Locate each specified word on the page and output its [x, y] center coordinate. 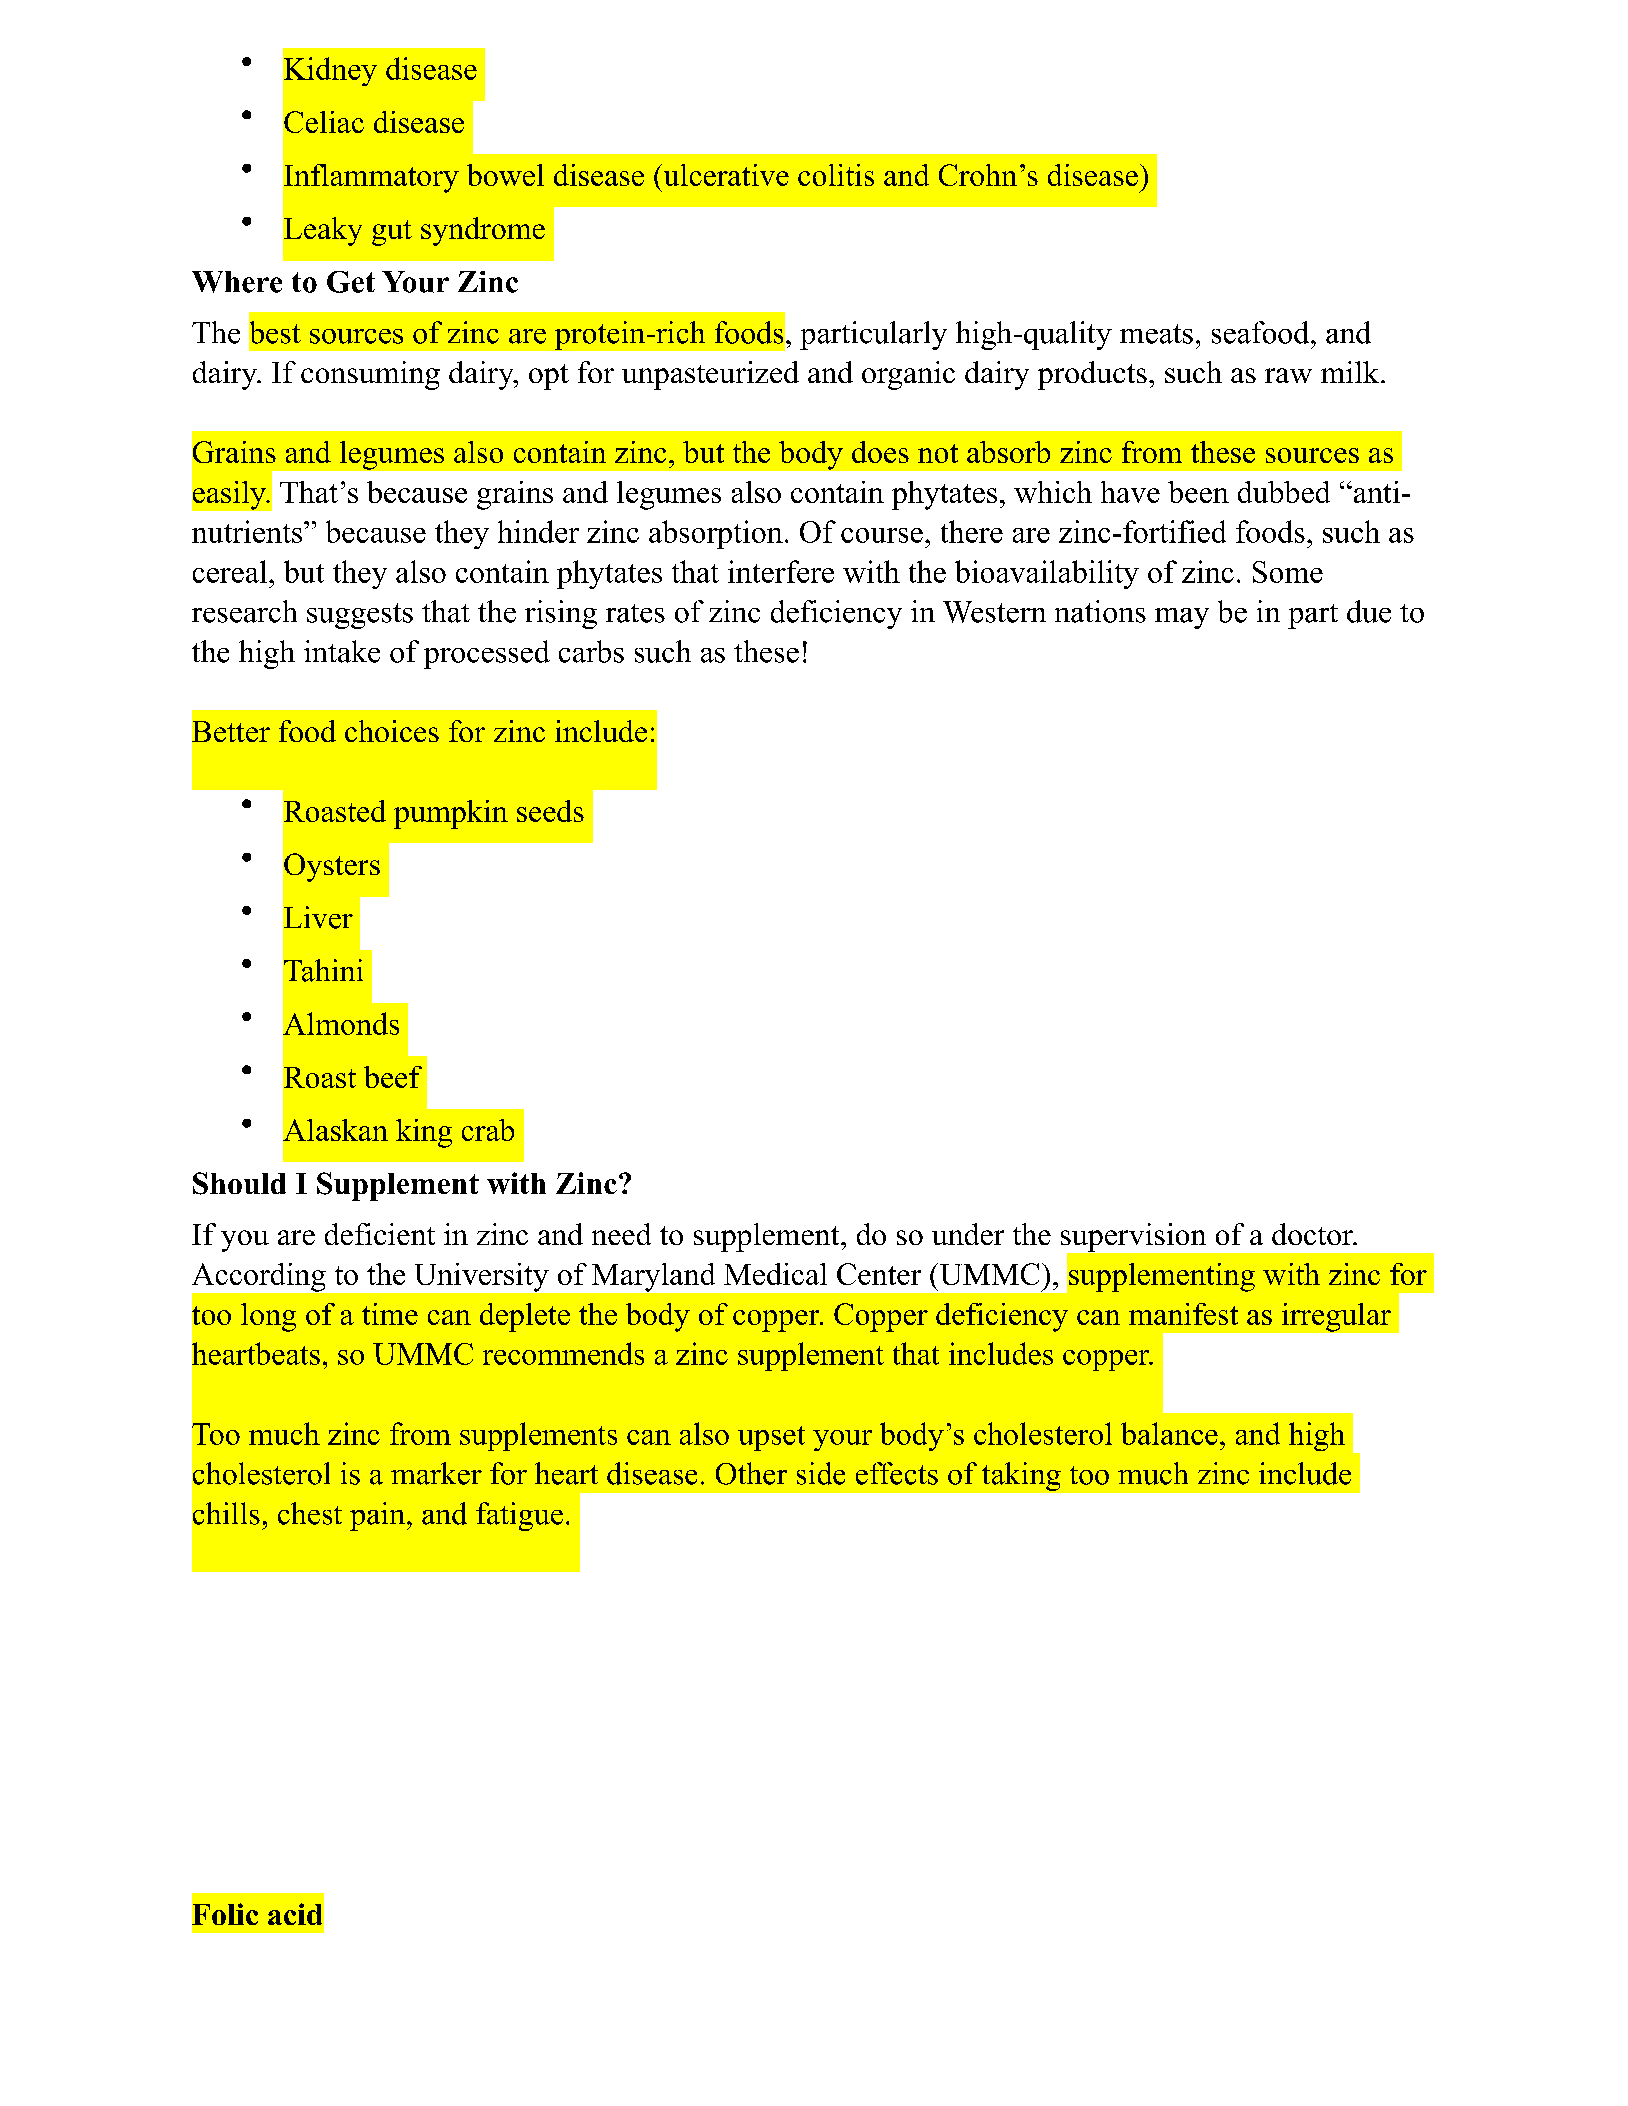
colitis [836, 175]
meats [1156, 334]
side [821, 1473]
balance [1169, 1433]
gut [392, 233]
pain [379, 1516]
